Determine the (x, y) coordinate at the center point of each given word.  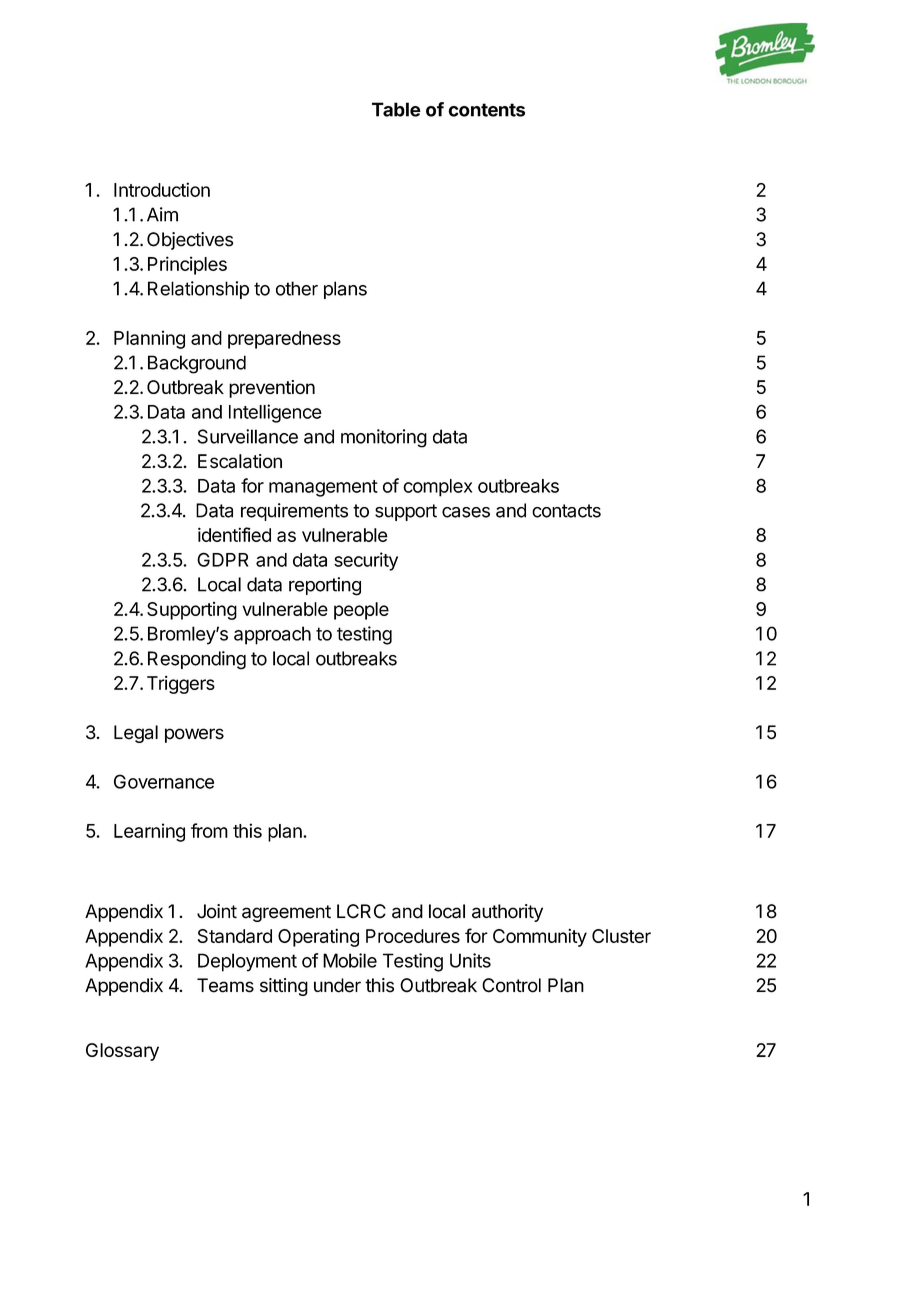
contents (486, 110)
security (366, 561)
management (323, 488)
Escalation (240, 461)
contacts (566, 511)
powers (194, 735)
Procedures (413, 936)
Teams (225, 985)
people (361, 611)
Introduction (162, 189)
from (209, 830)
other (297, 288)
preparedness (284, 340)
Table (396, 109)
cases (466, 512)
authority (507, 913)
